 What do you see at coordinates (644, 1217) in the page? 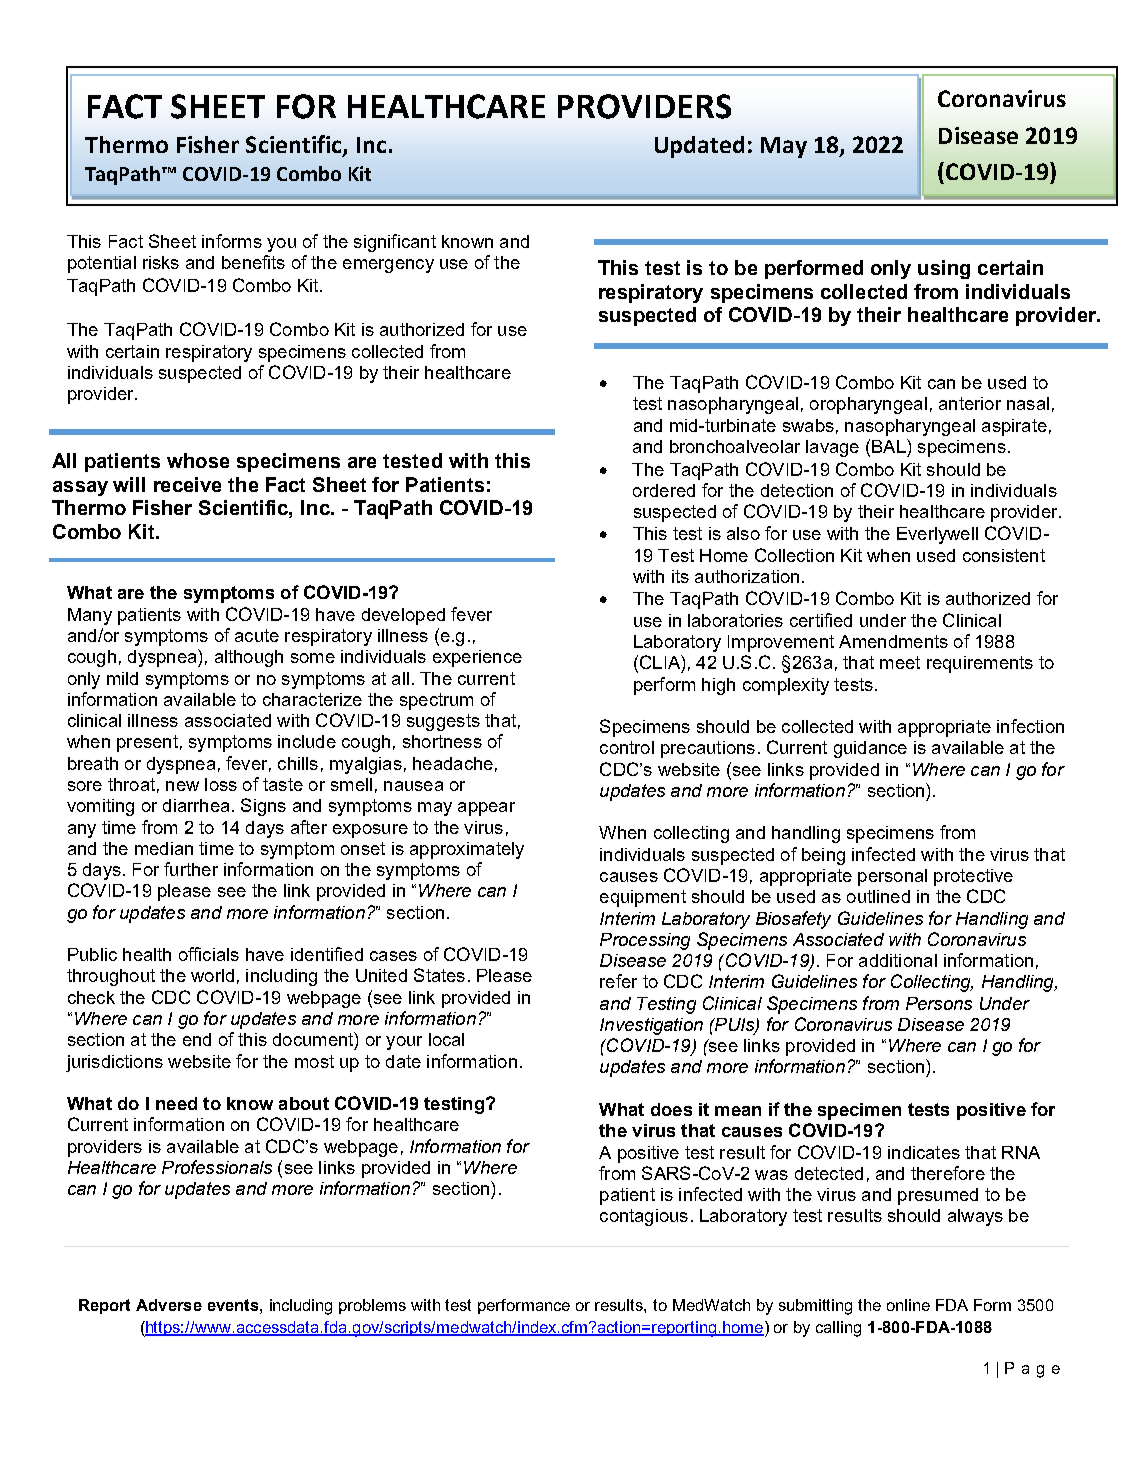
I see `contagious` at bounding box center [644, 1217].
